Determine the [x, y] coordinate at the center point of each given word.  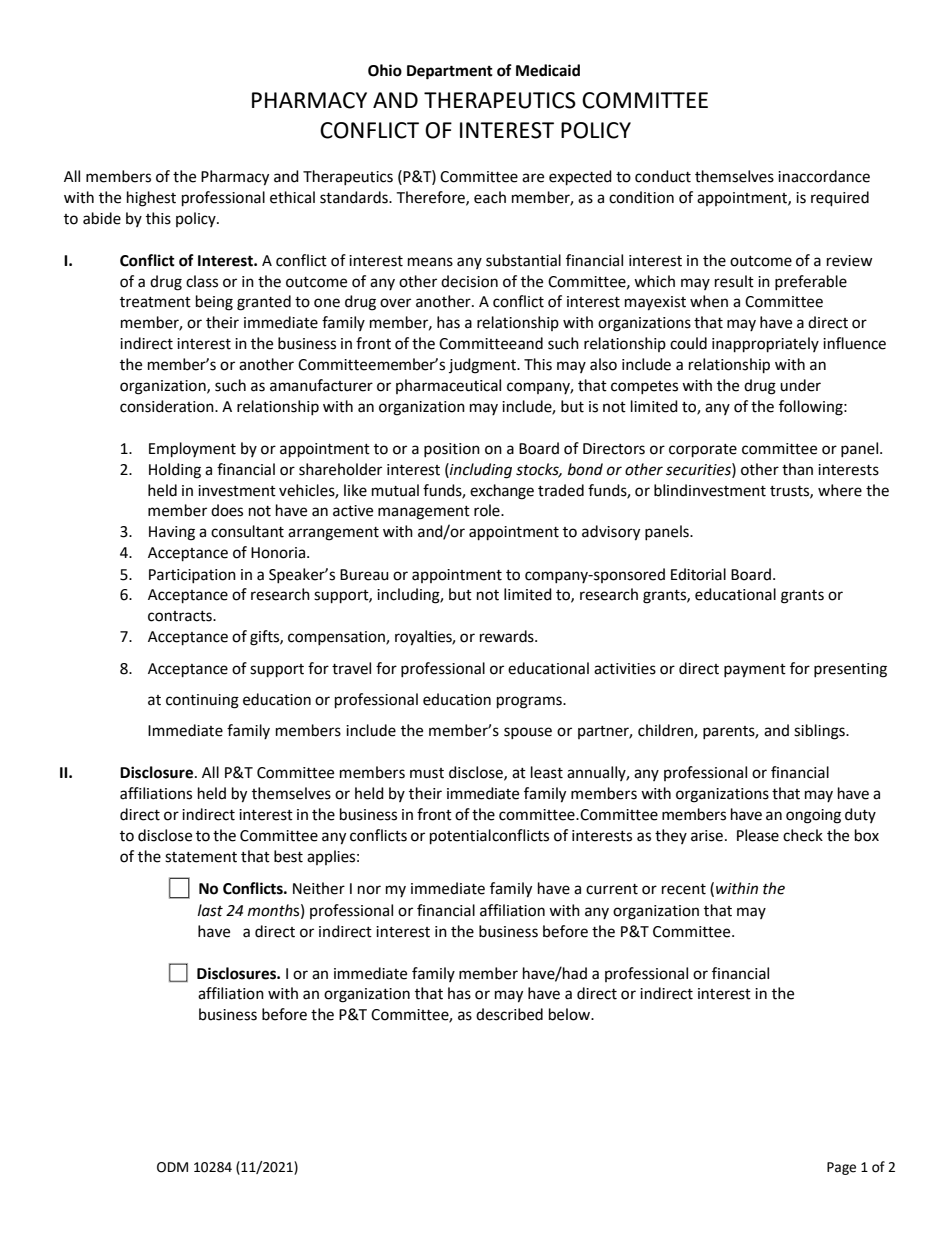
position [452, 450]
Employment [192, 450]
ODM [172, 1167]
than [797, 469]
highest [151, 199]
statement [201, 857]
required [840, 199]
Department [450, 72]
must [427, 773]
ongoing [813, 816]
